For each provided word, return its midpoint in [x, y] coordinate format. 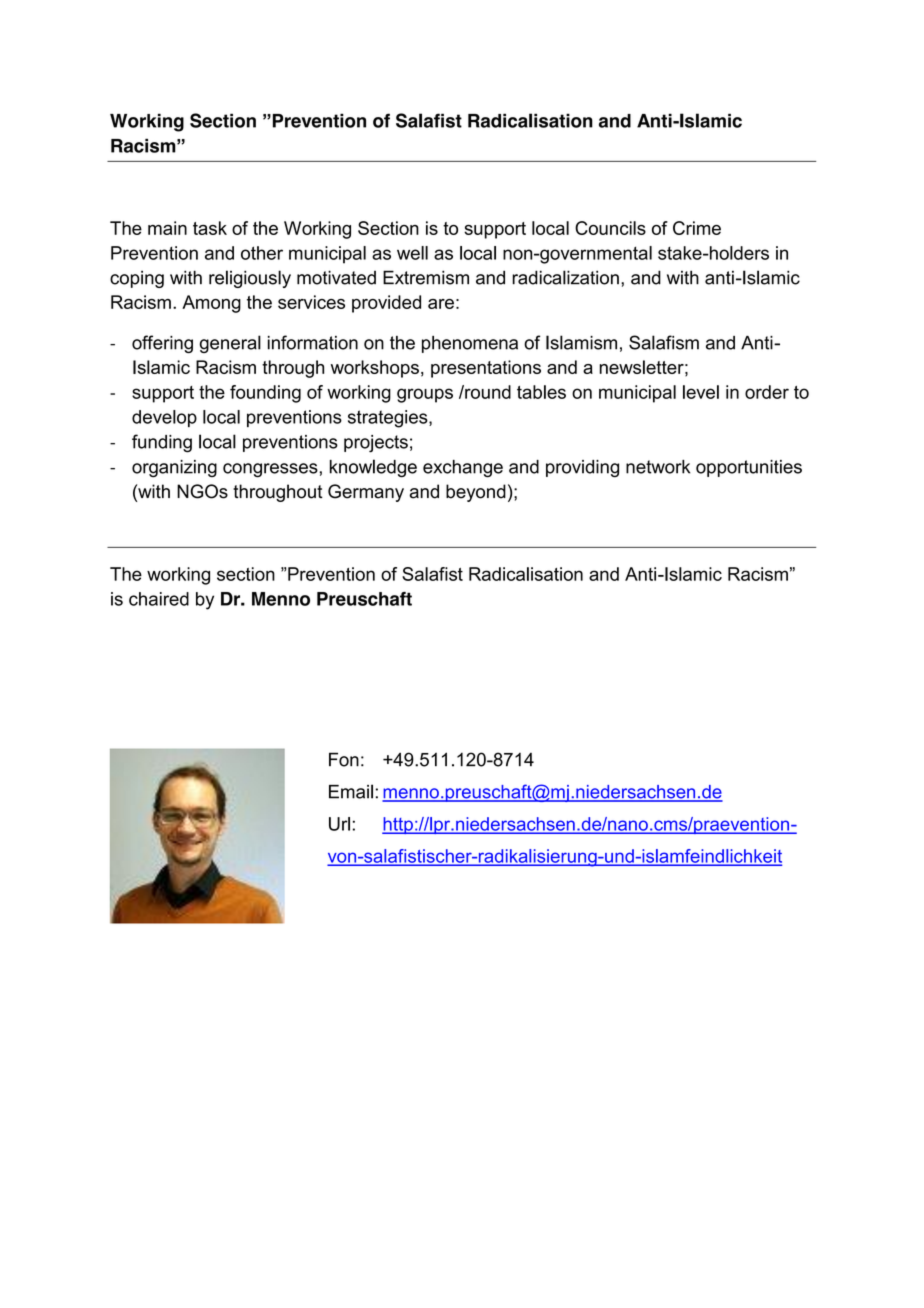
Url [339, 824]
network [658, 467]
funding [162, 443]
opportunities [749, 468]
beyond [476, 493]
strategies [389, 419]
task [210, 228]
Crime [697, 228]
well [412, 253]
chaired [159, 599]
